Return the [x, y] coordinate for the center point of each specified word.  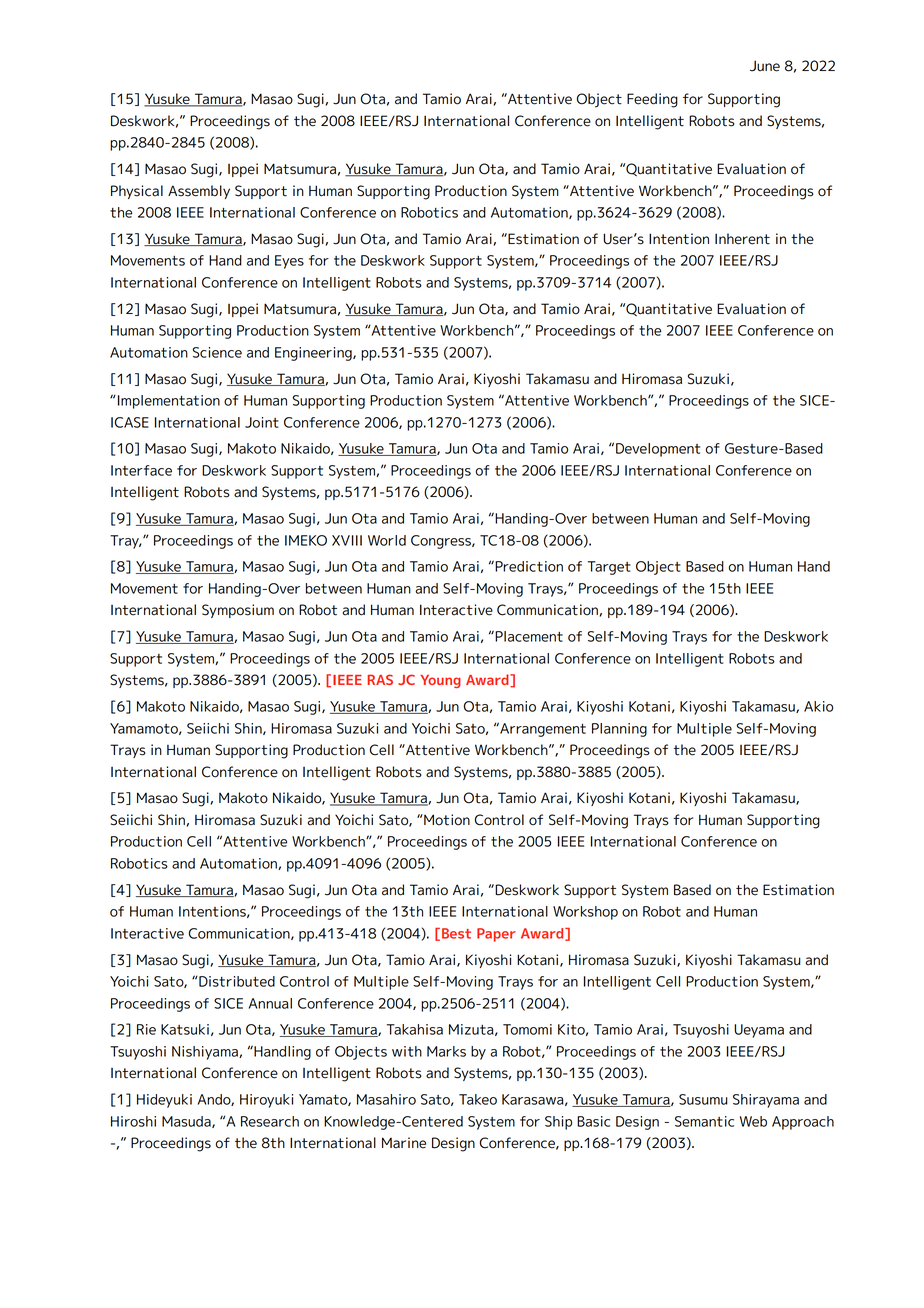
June [765, 66]
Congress [442, 542]
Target [609, 568]
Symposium [238, 611]
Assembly [199, 192]
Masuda [187, 1122]
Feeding [652, 100]
